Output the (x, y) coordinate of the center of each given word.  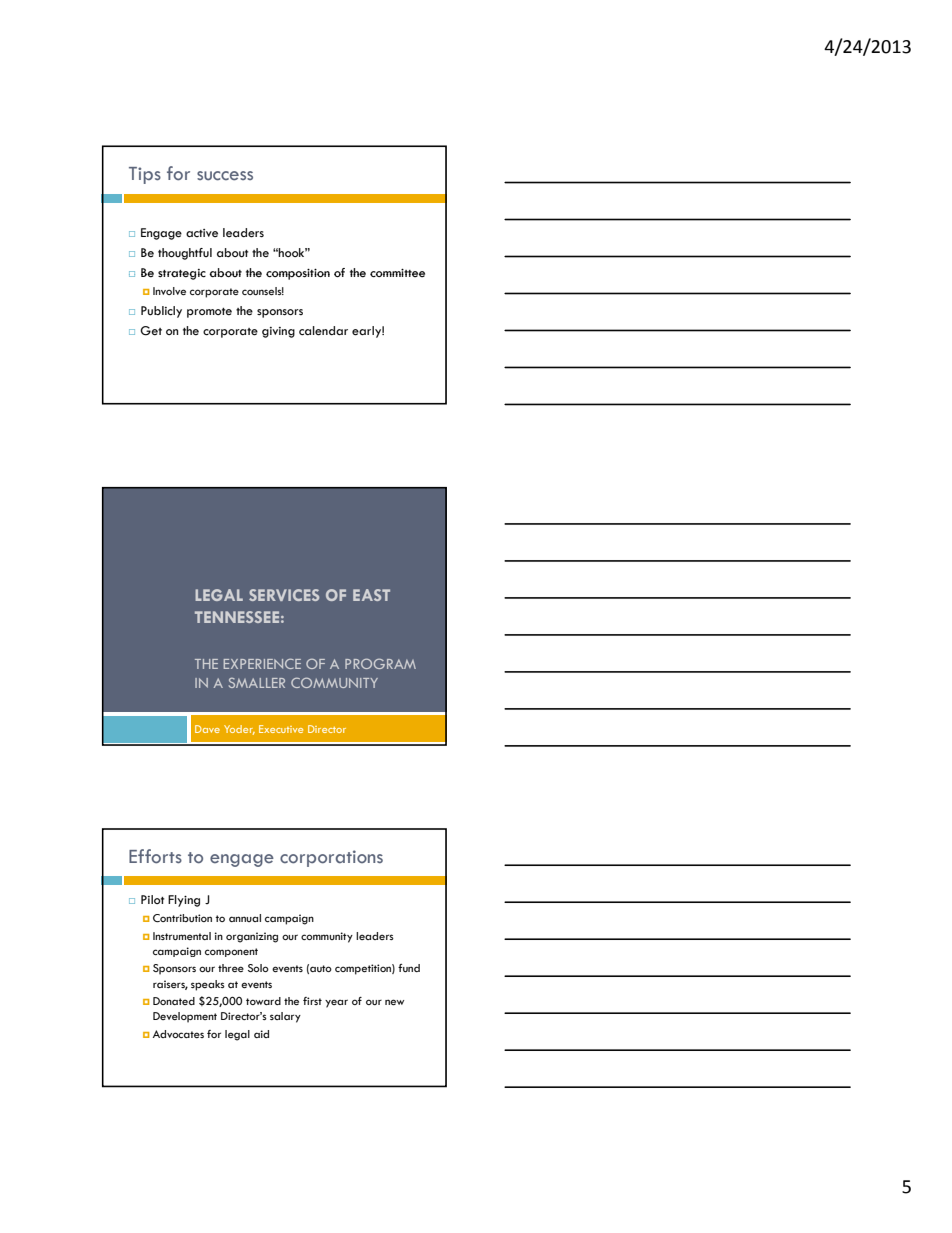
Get (151, 331)
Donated (174, 1001)
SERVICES (284, 595)
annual (245, 918)
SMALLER (257, 682)
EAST (371, 595)
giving (278, 332)
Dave (207, 729)
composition (298, 274)
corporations (331, 858)
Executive (281, 729)
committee (397, 273)
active (202, 233)
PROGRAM (380, 663)
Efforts (155, 856)
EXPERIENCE (262, 663)
